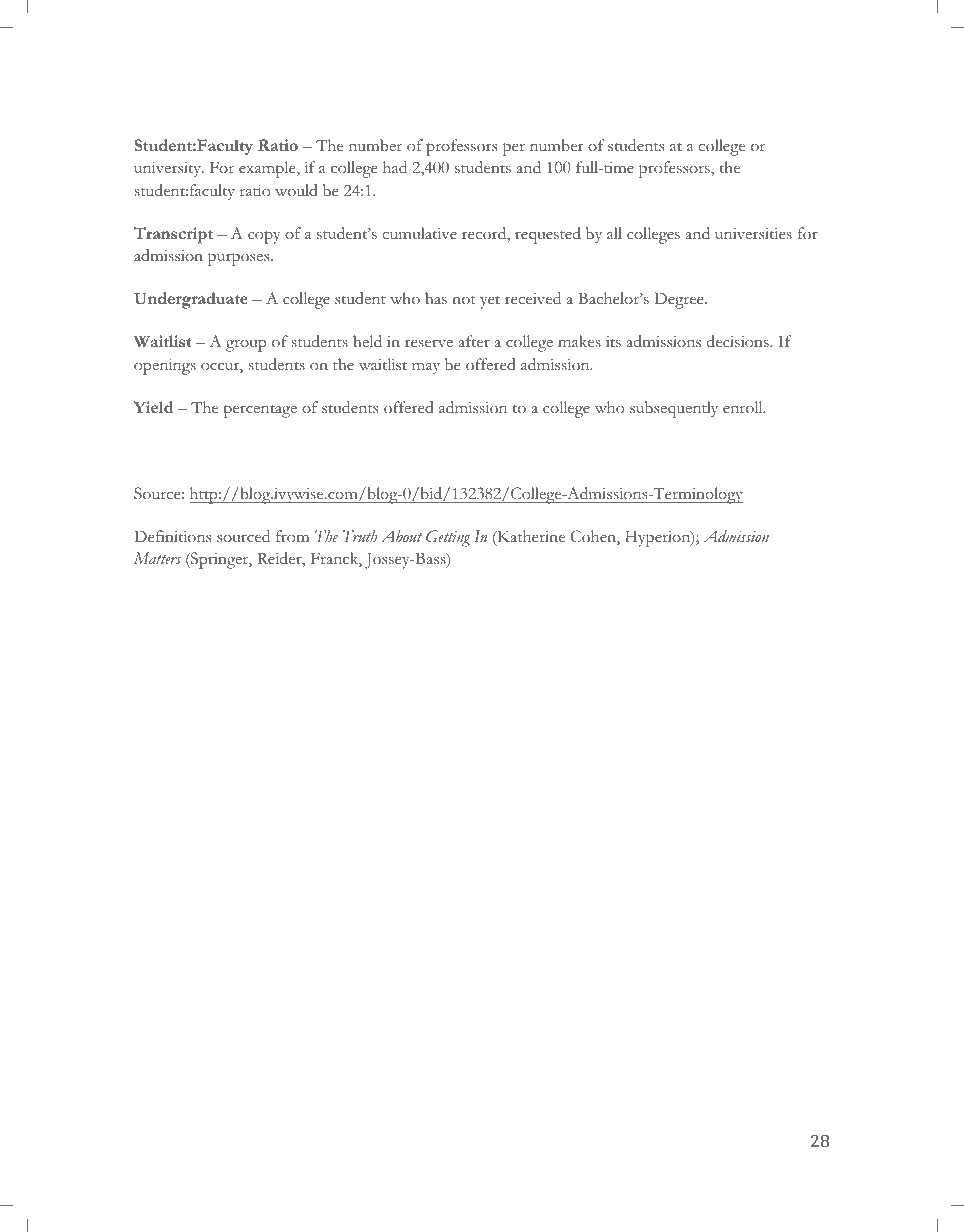  What do you see at coordinates (680, 300) in the screenshot?
I see `Degree` at bounding box center [680, 300].
